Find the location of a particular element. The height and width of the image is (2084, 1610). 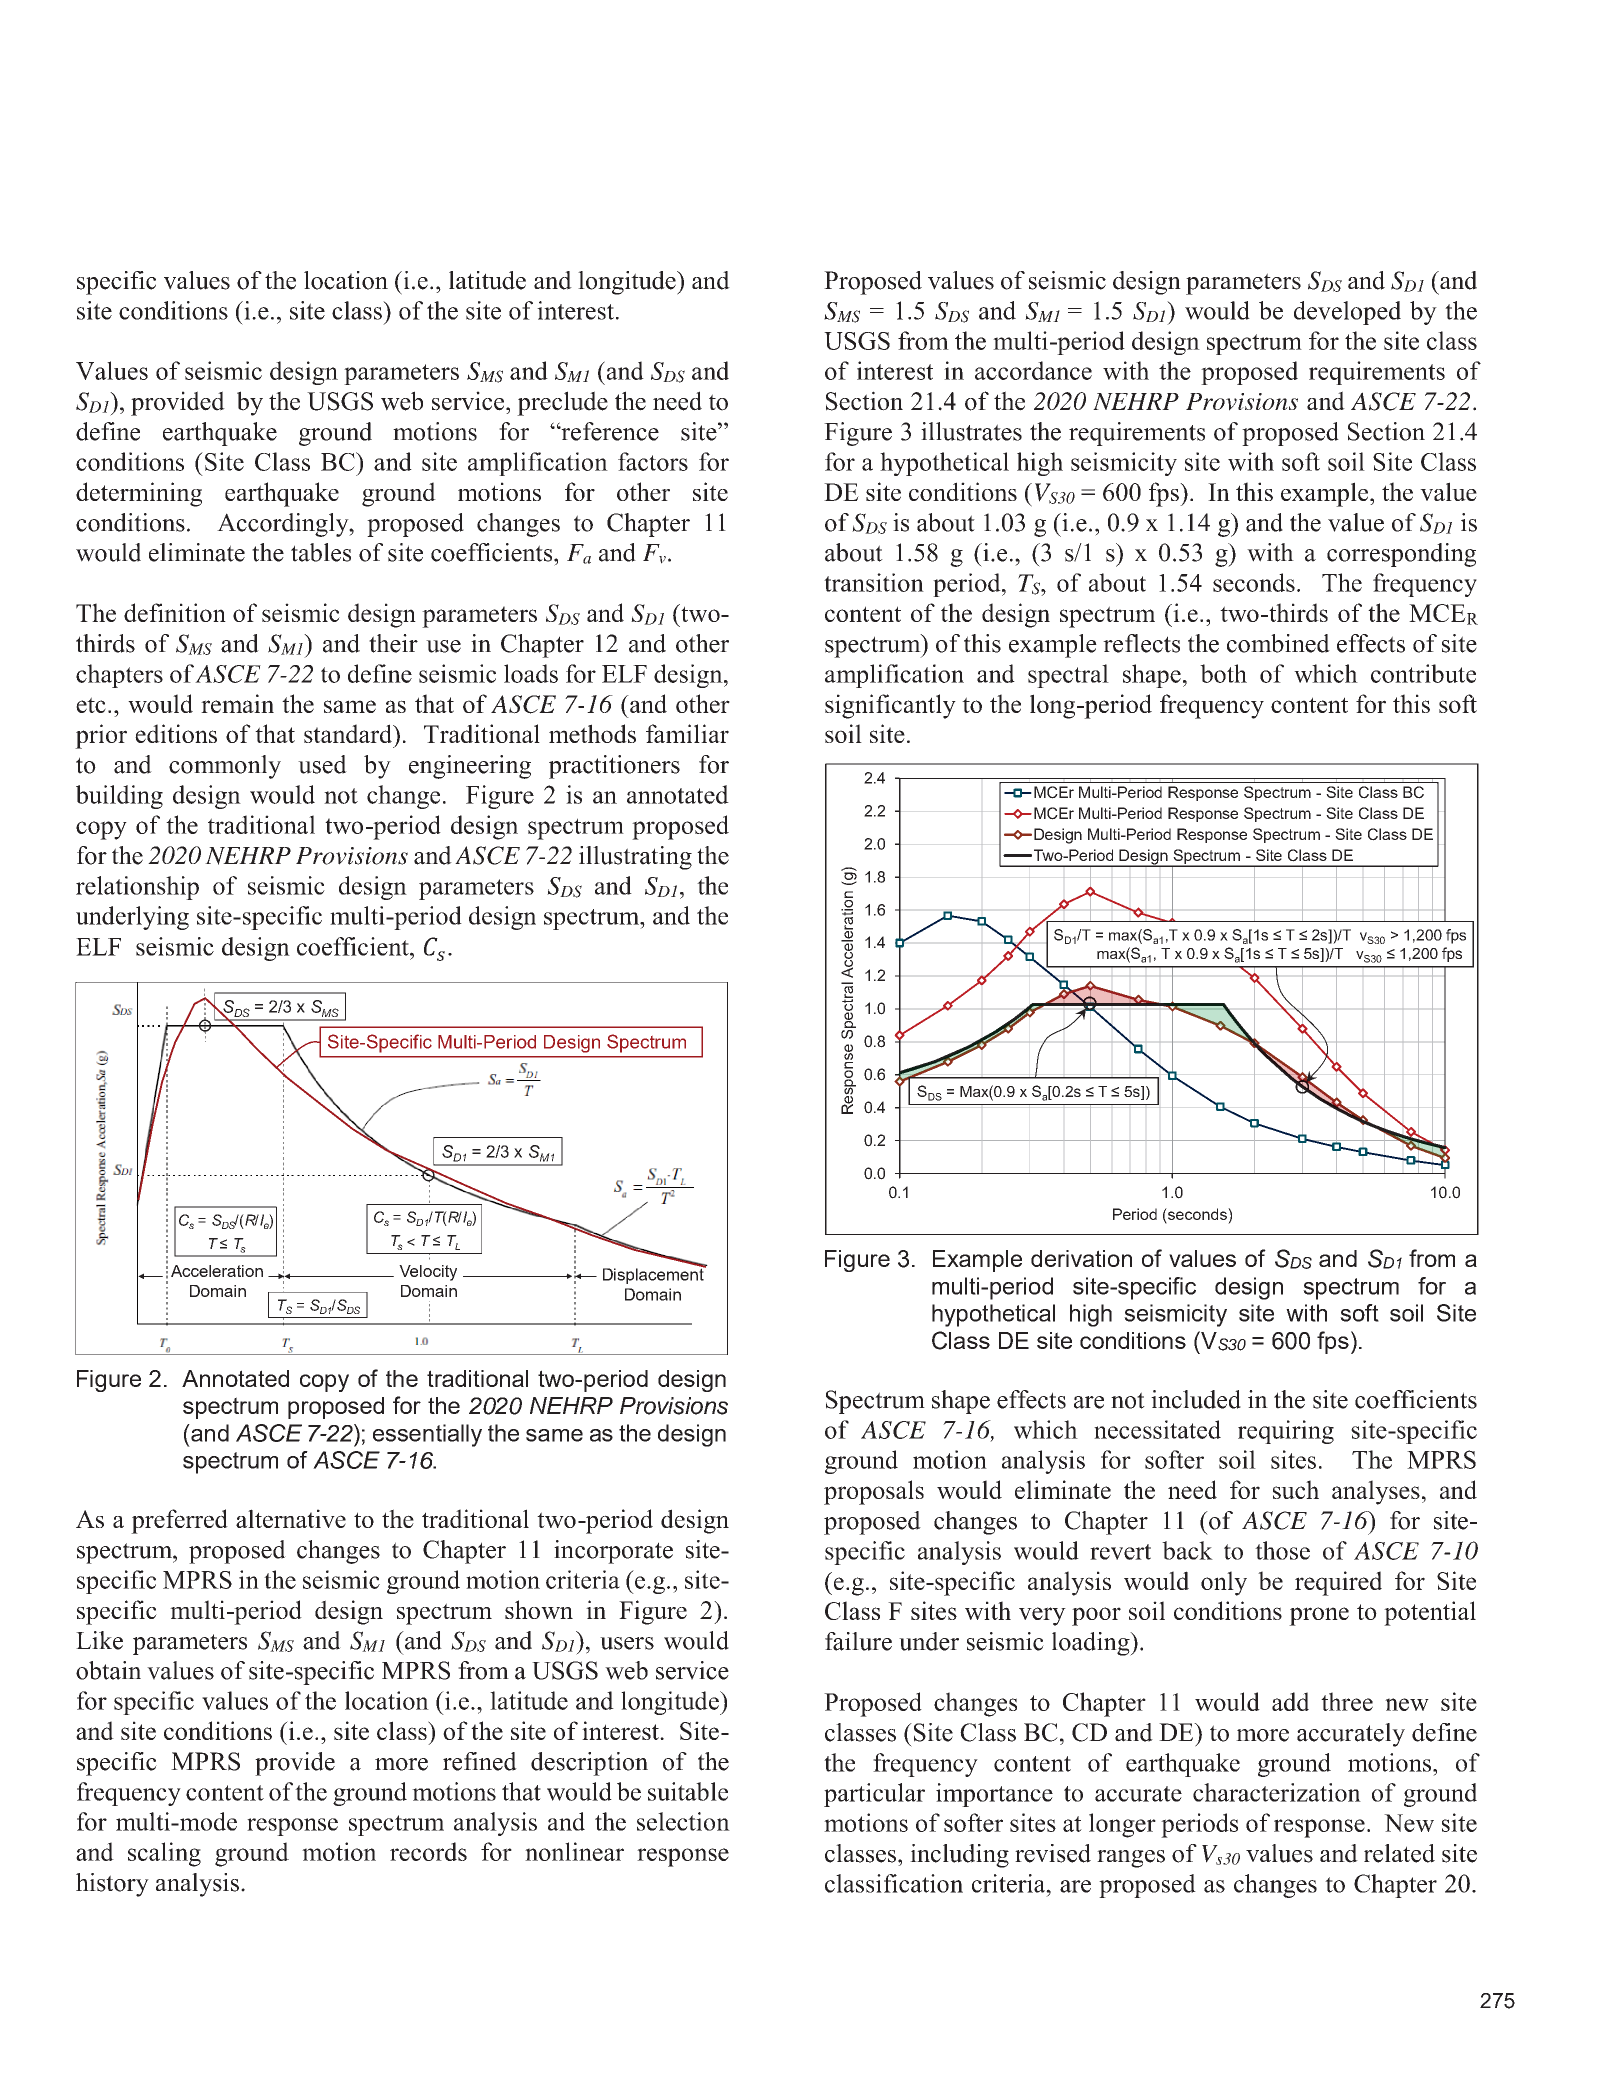

Displacement is located at coordinates (654, 1275).
